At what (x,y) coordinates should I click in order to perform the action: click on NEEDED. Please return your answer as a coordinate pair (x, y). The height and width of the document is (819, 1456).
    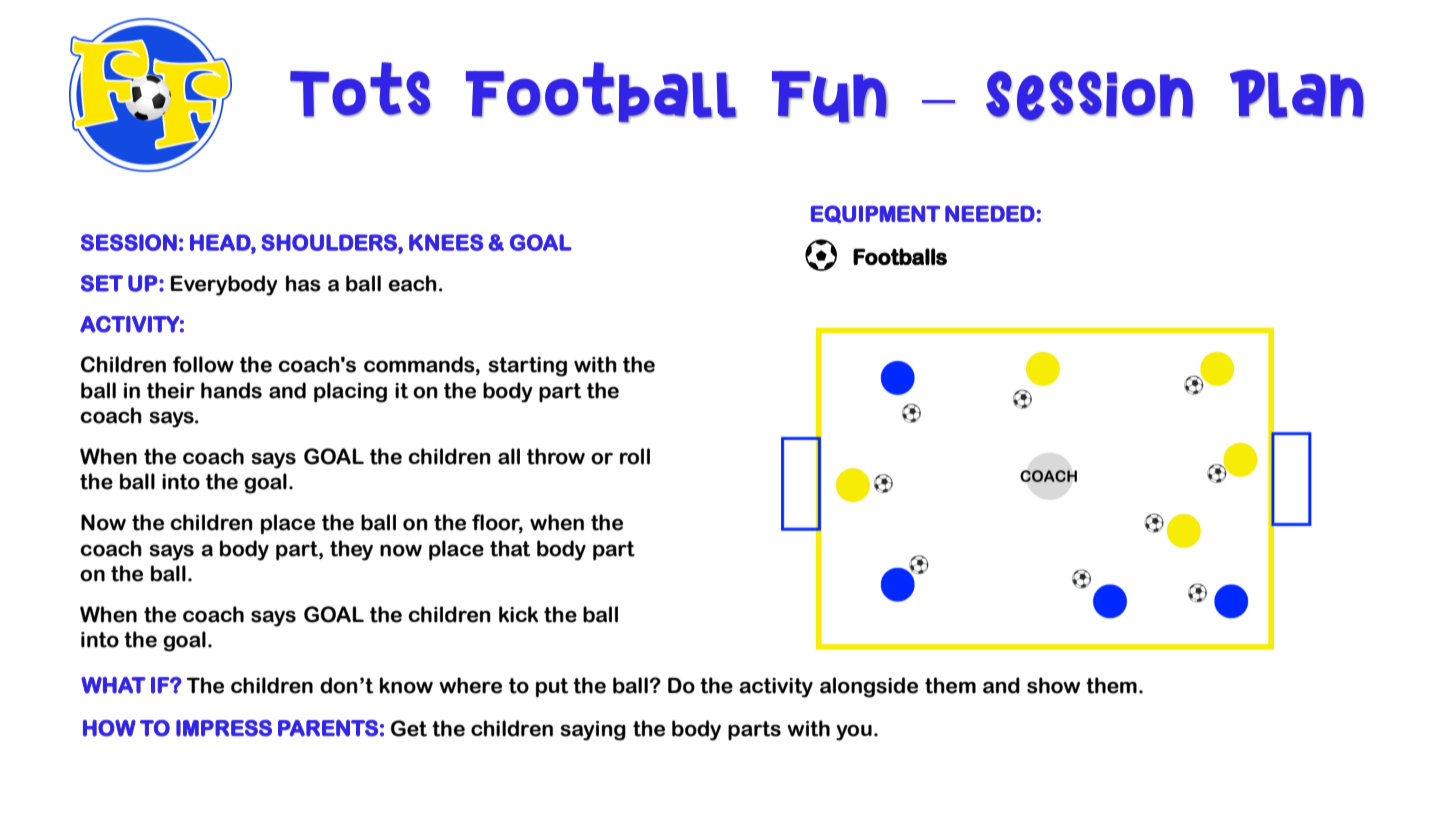
    Looking at the image, I should click on (990, 213).
